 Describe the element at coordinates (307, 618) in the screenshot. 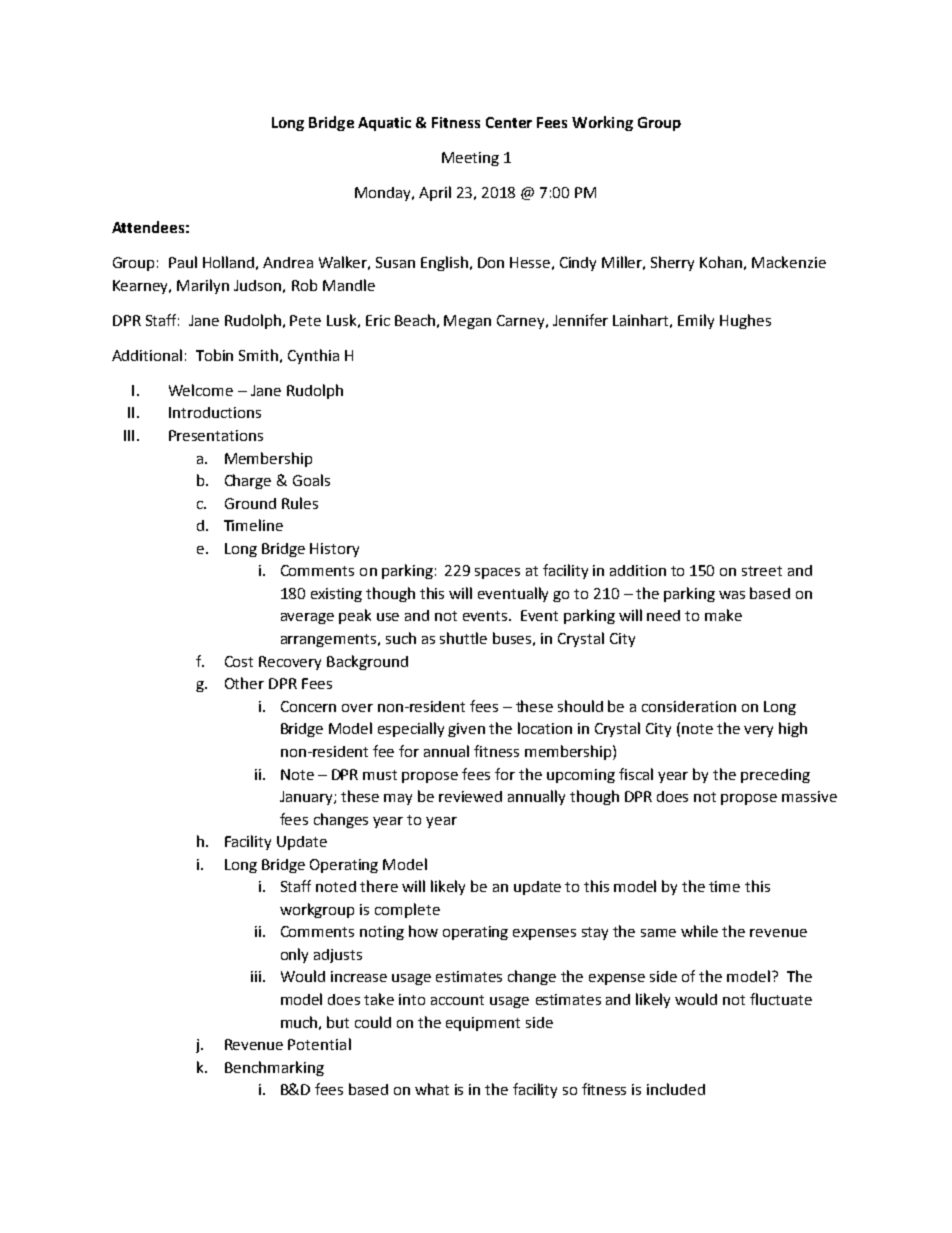

I see `average` at that location.
